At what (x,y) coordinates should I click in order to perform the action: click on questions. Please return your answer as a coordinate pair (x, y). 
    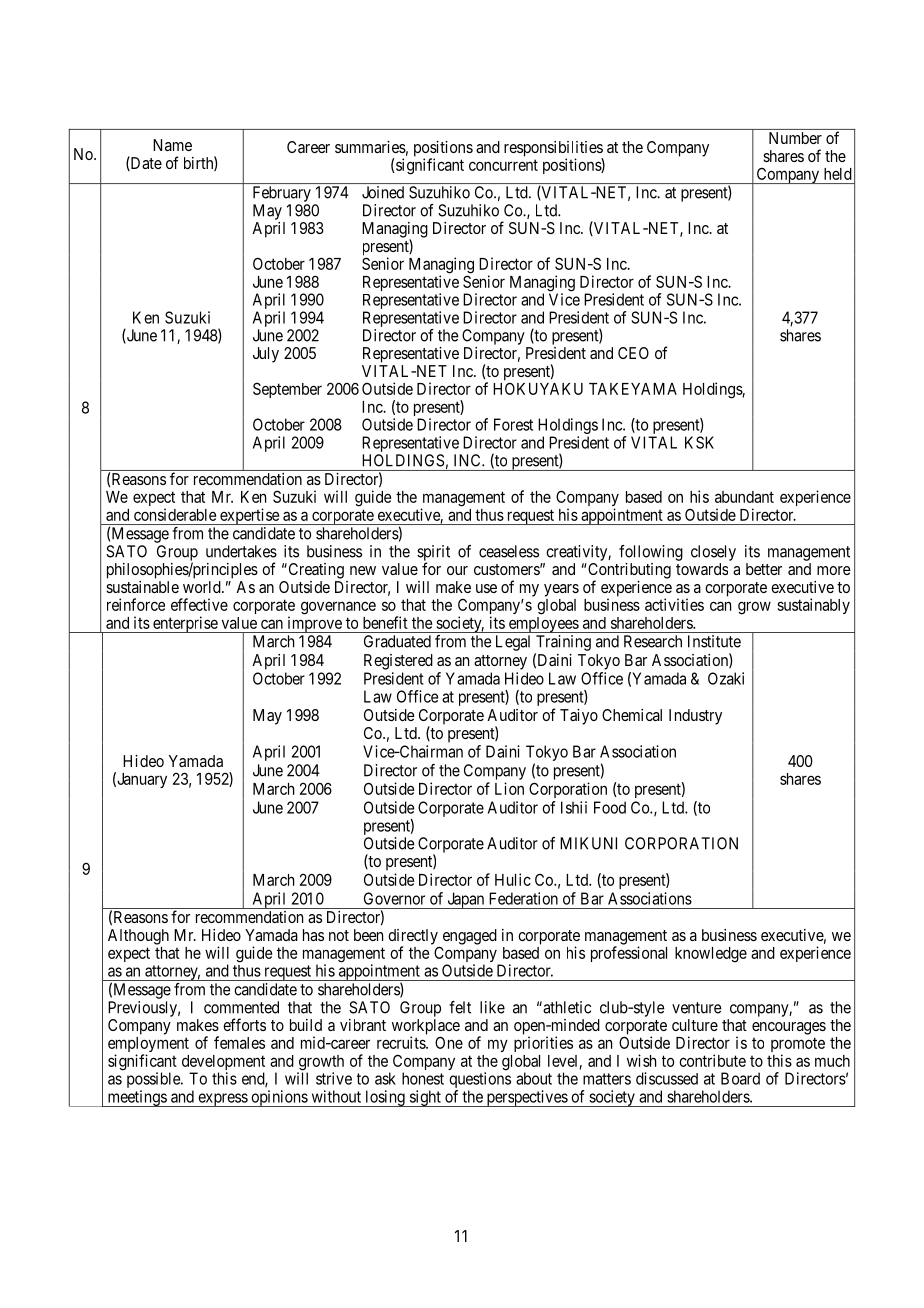
    Looking at the image, I should click on (480, 1081).
